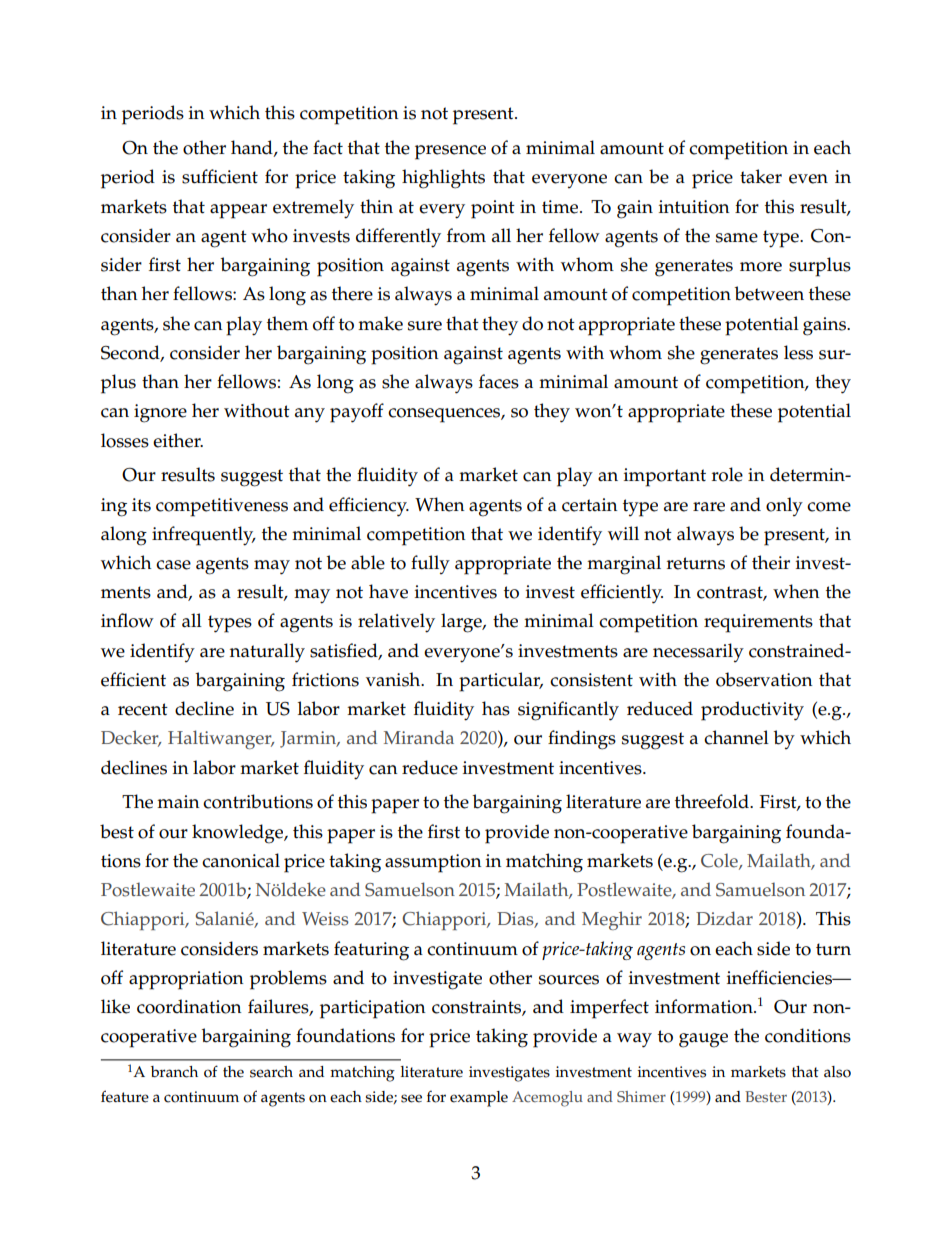 The image size is (952, 1233). Describe the element at coordinates (143, 709) in the page. I see `recent` at that location.
